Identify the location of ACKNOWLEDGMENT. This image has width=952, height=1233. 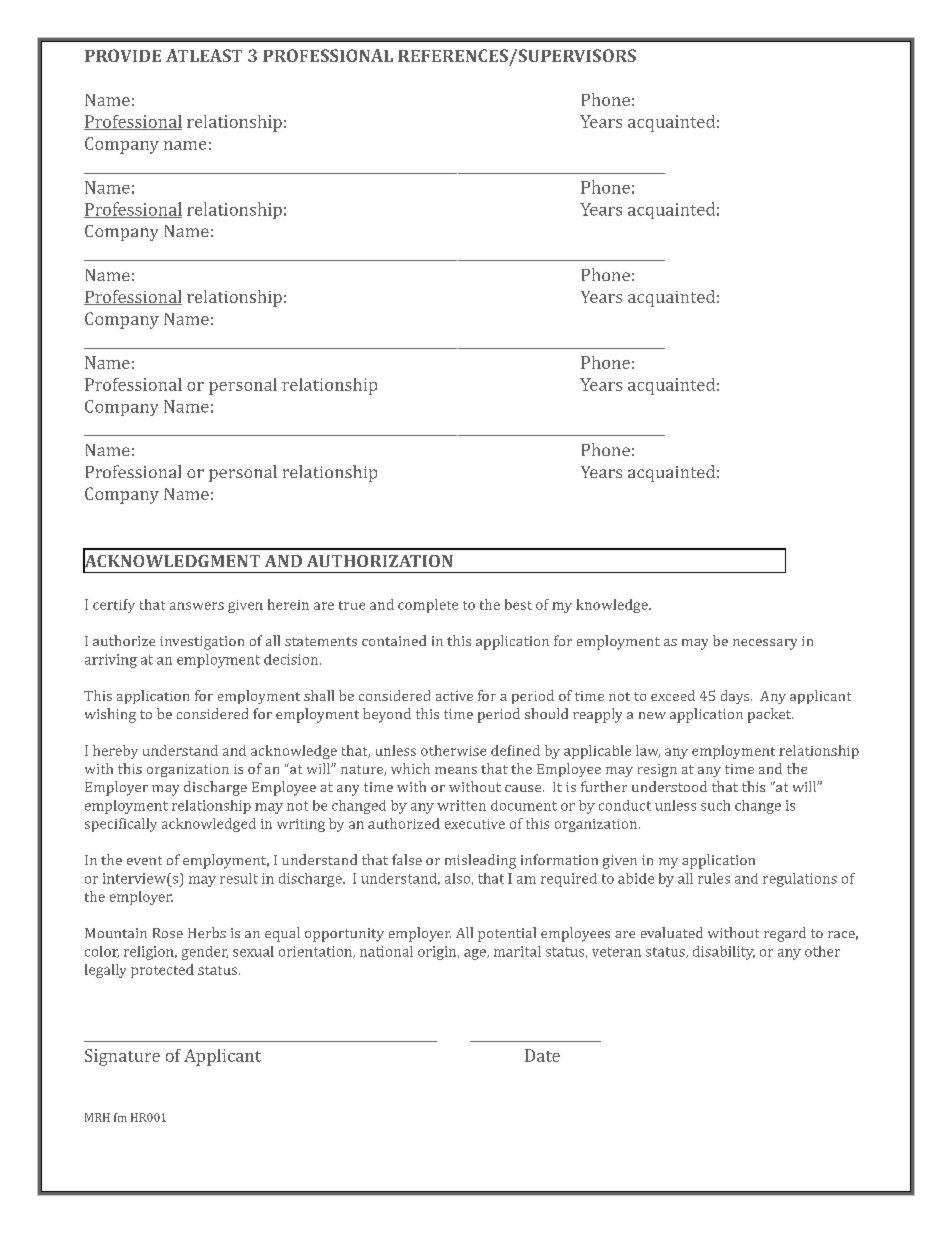
(171, 561).
